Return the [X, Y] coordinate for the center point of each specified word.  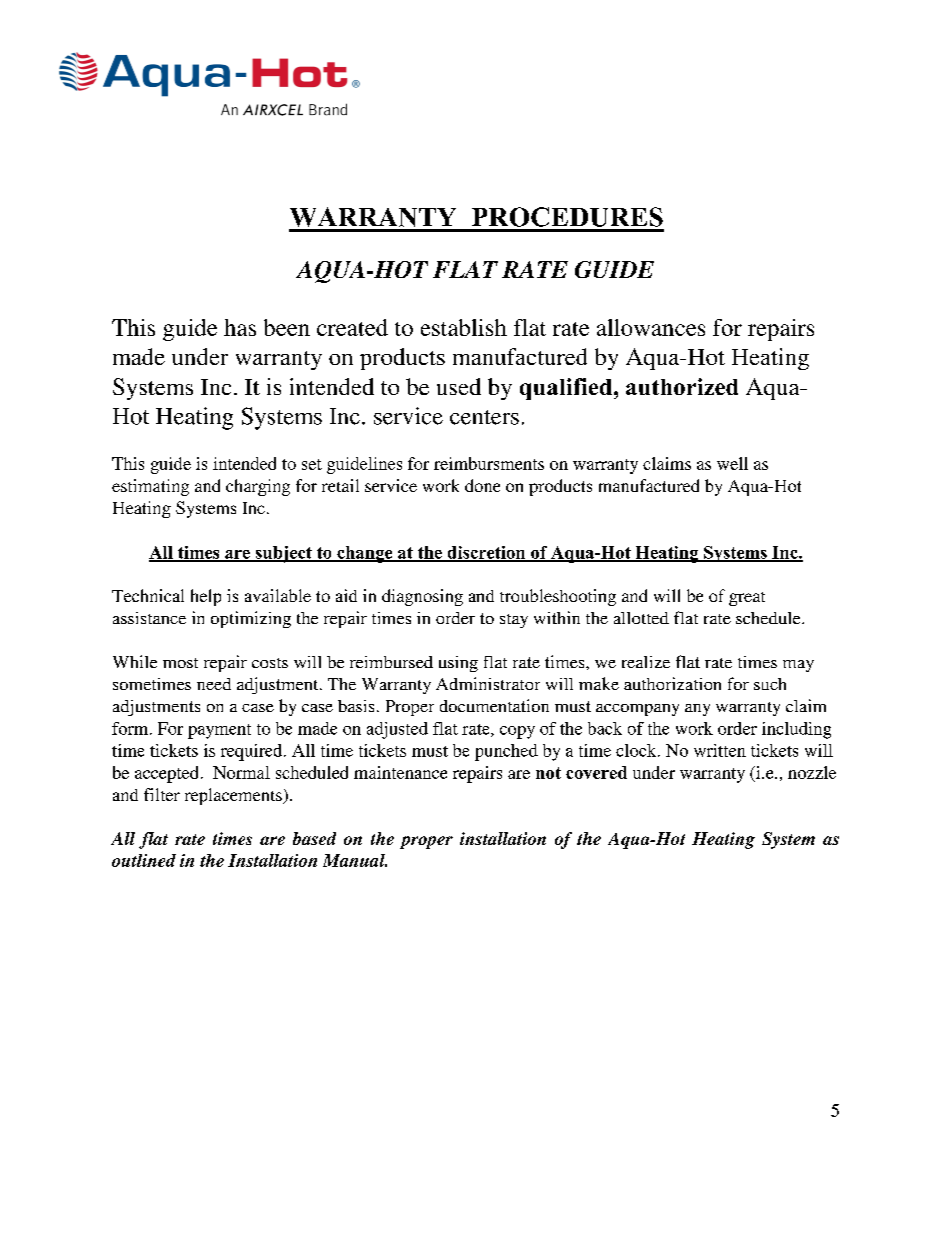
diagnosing [422, 597]
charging [258, 487]
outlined [144, 860]
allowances [651, 327]
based [314, 838]
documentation [494, 705]
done [482, 485]
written [720, 750]
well [732, 463]
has [240, 327]
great [747, 599]
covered [596, 772]
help [206, 597]
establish [464, 327]
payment [219, 731]
